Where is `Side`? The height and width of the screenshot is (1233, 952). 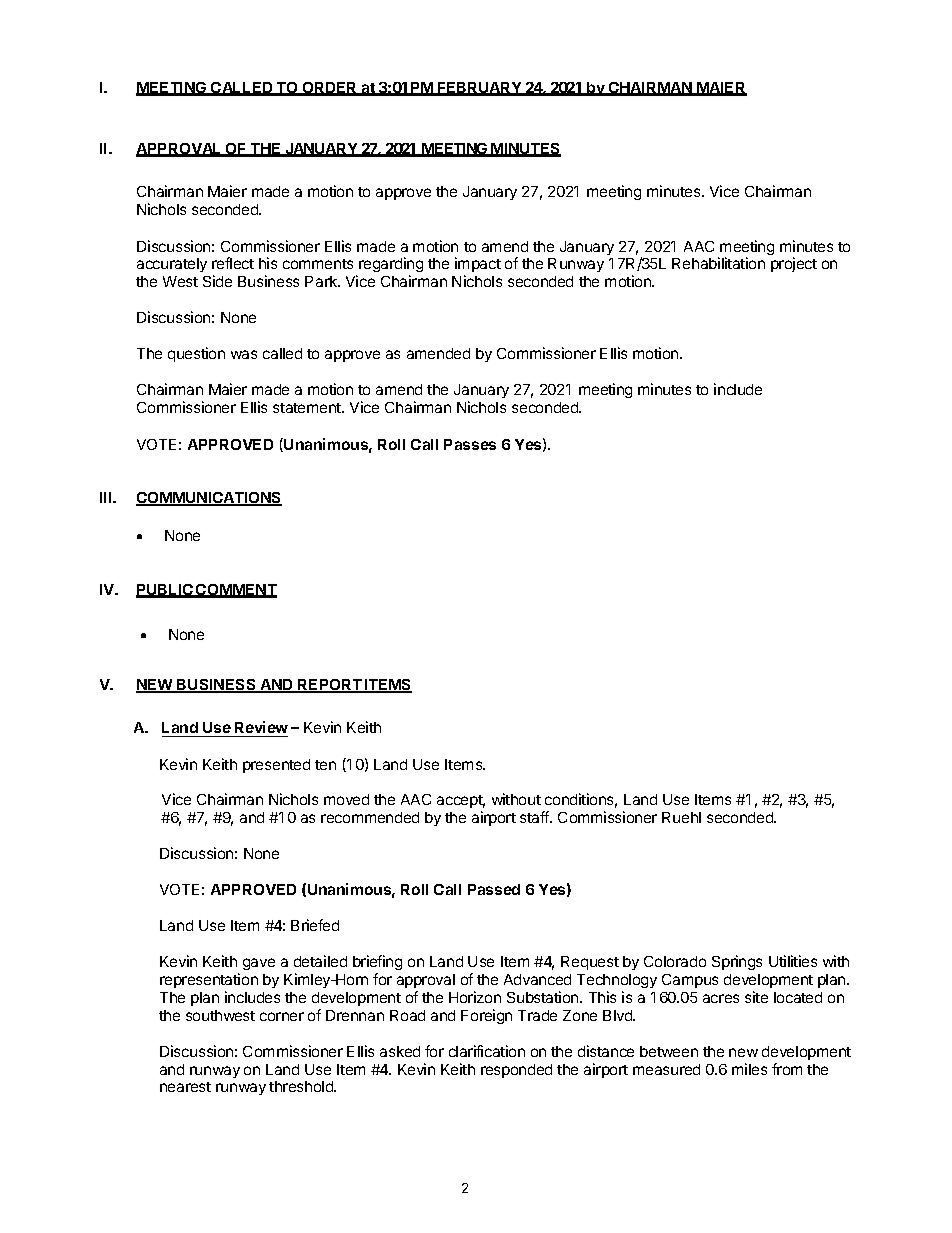
Side is located at coordinates (217, 281).
